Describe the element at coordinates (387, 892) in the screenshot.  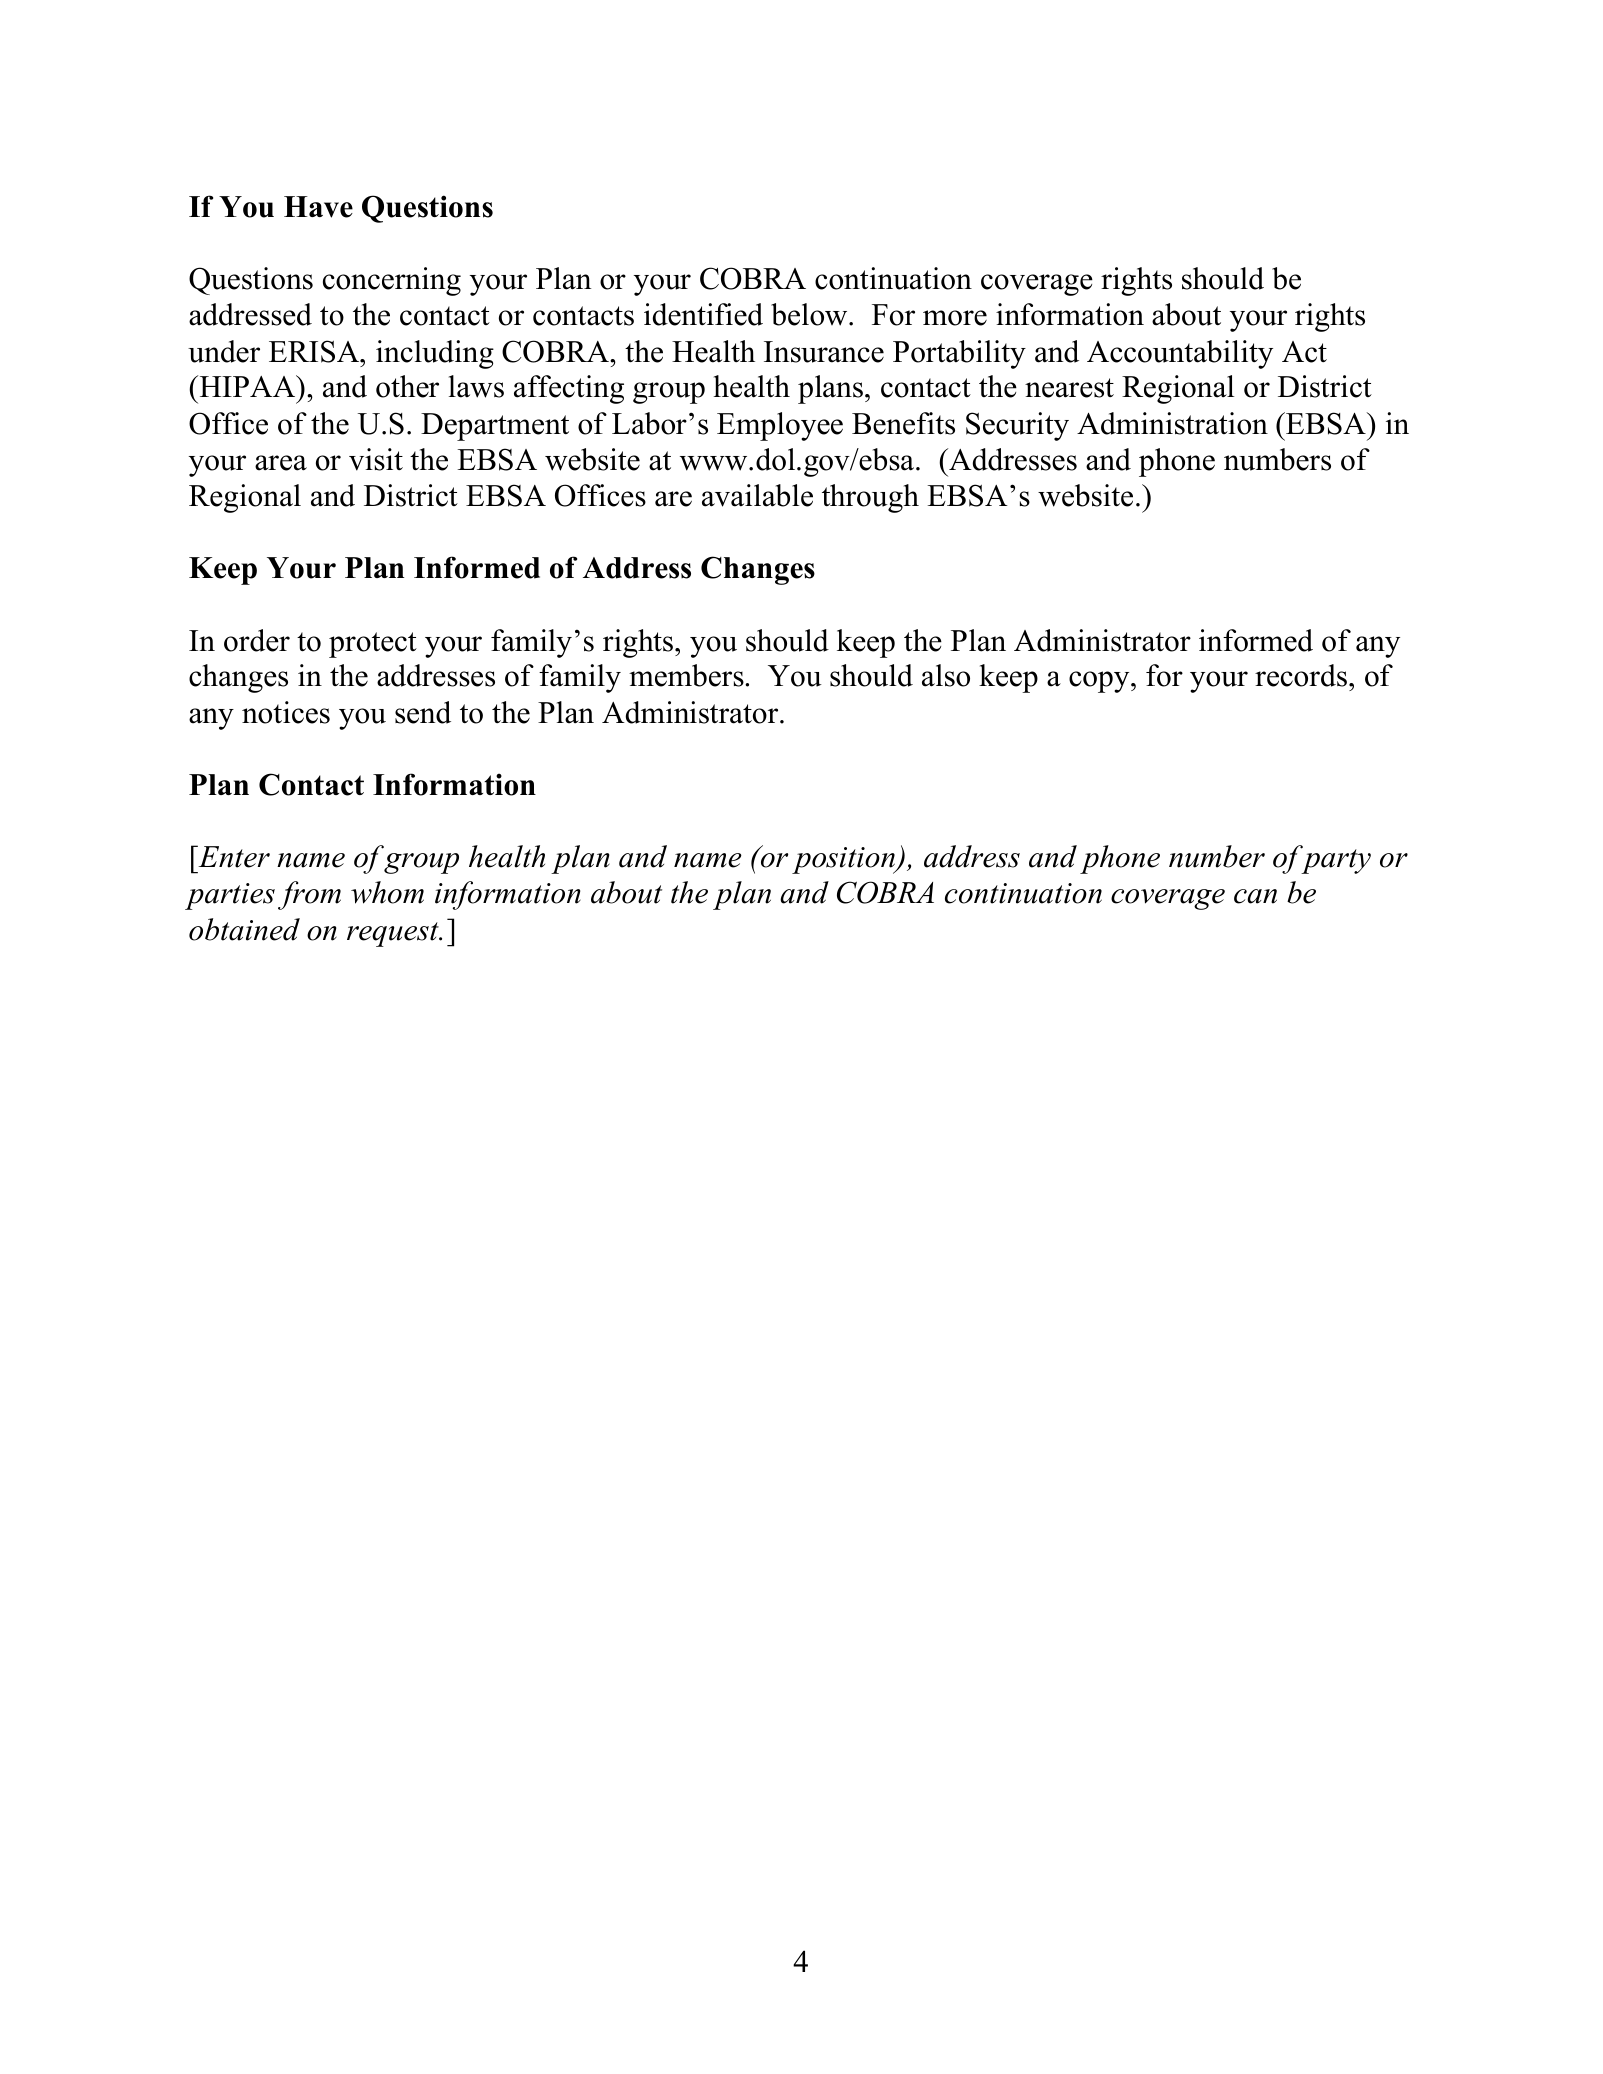
I see `whom` at that location.
